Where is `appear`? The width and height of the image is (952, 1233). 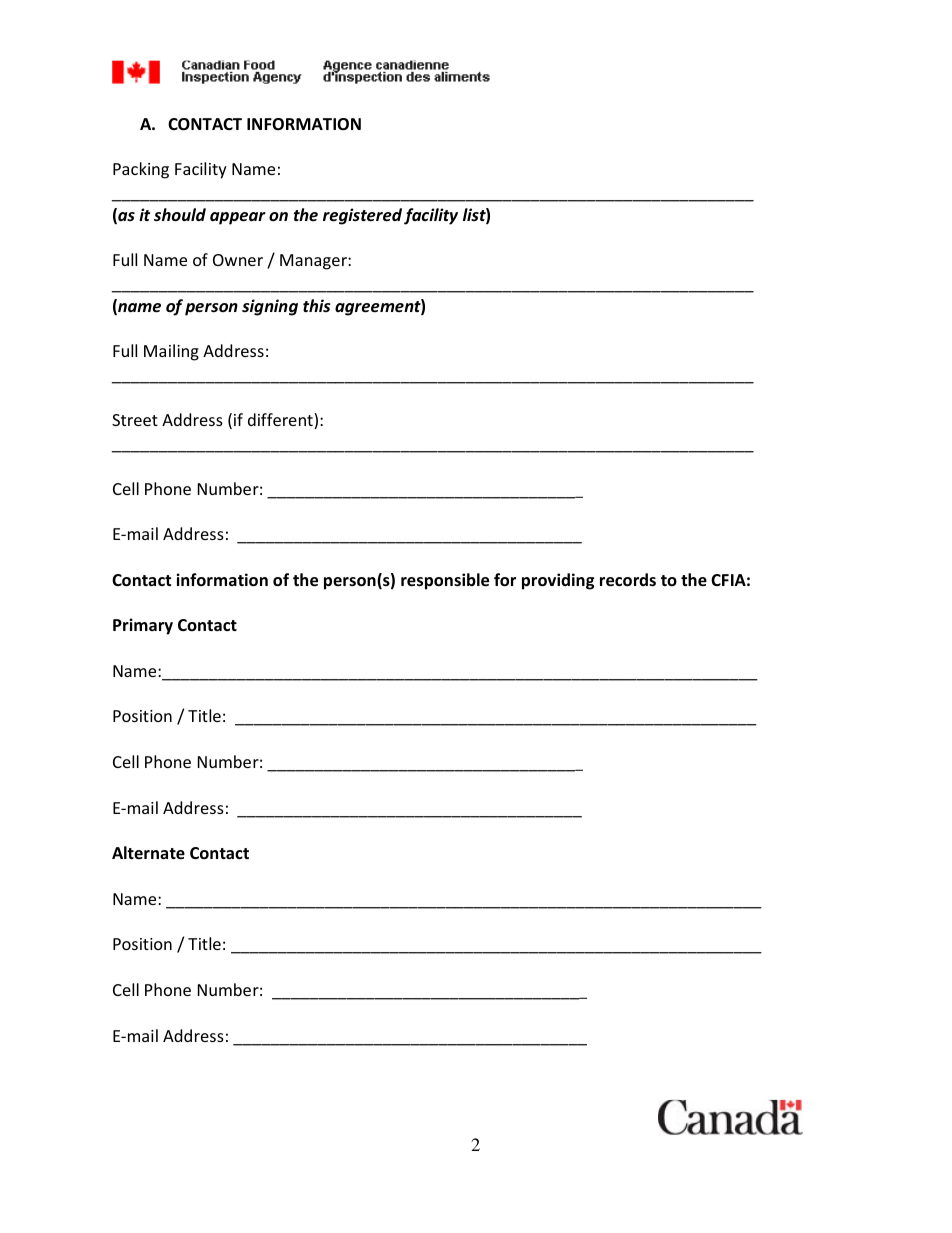
appear is located at coordinates (238, 218).
